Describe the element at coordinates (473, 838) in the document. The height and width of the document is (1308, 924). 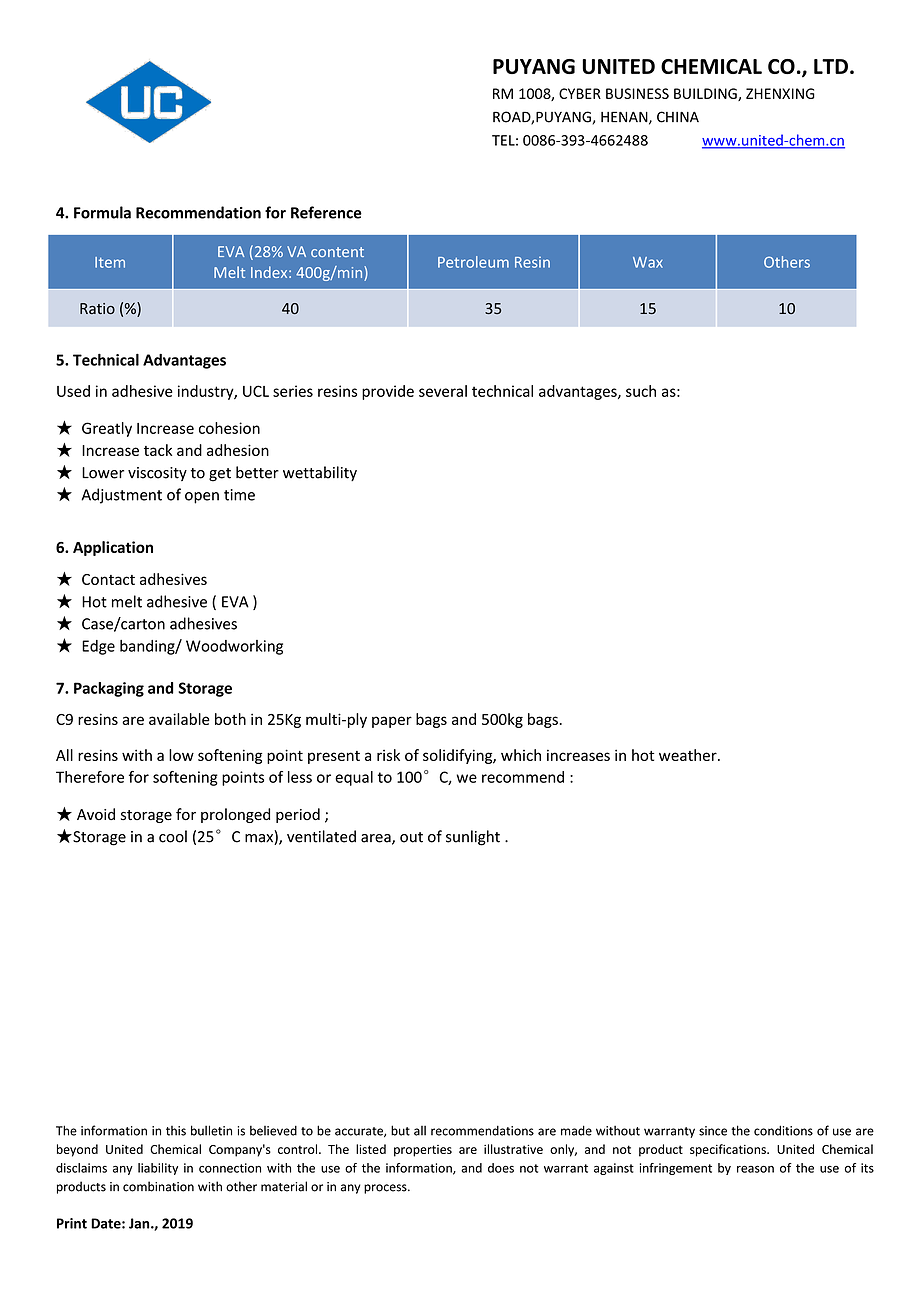
I see `sunlight` at that location.
